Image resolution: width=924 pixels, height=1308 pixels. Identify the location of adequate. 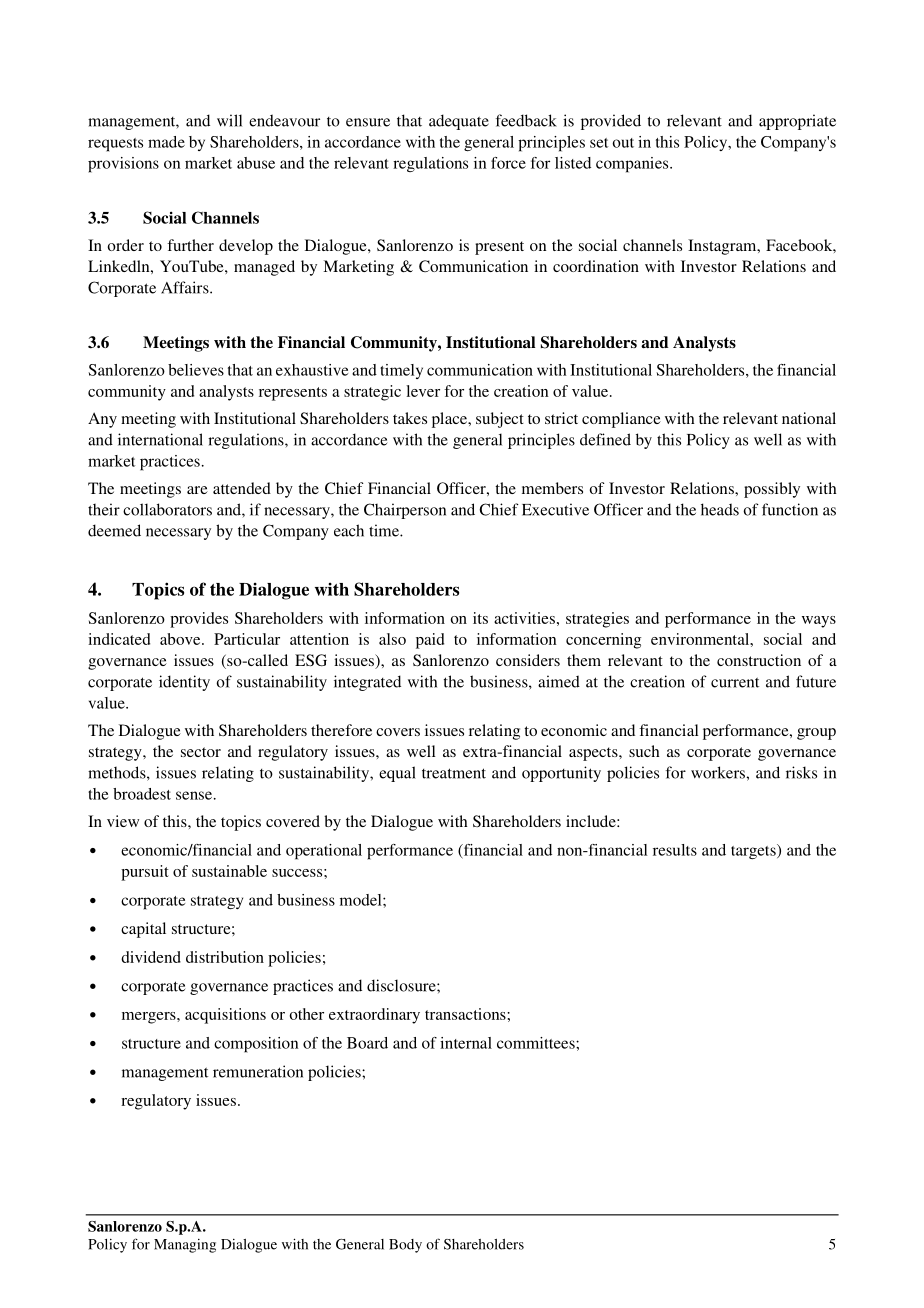
(459, 122).
